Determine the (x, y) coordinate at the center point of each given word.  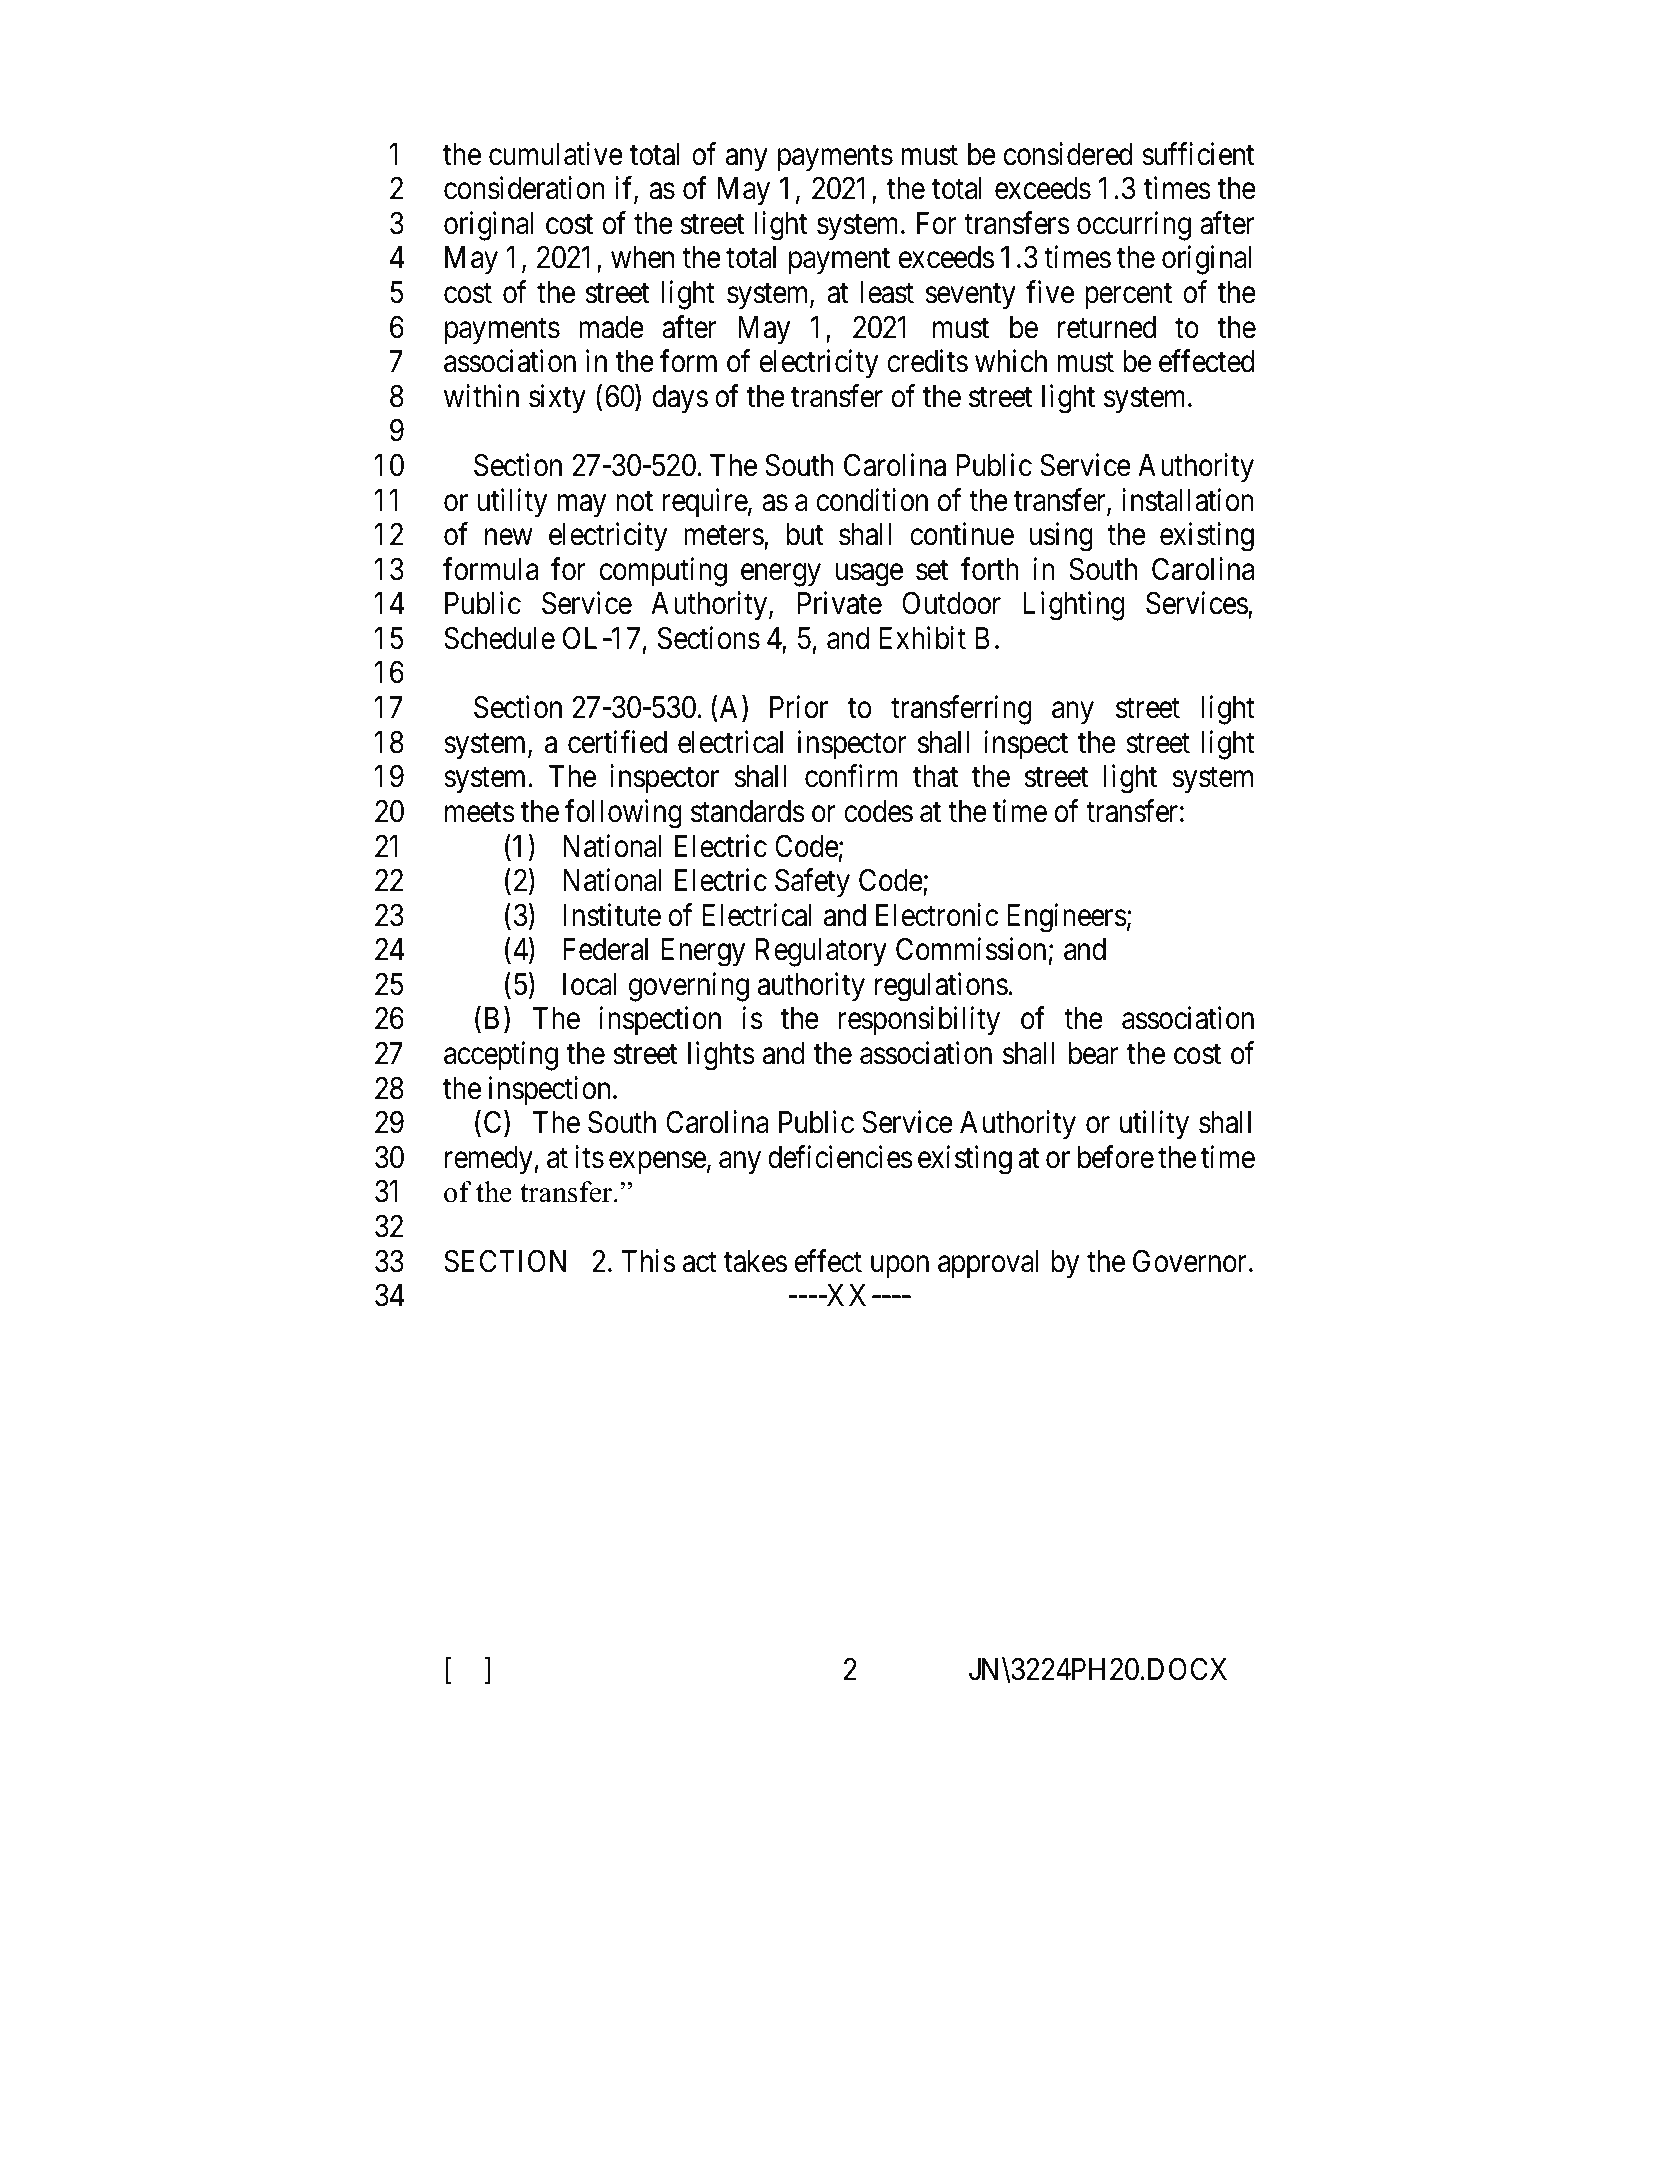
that (935, 776)
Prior (799, 707)
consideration (524, 188)
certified (617, 742)
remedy (490, 1160)
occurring (1134, 226)
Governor (1191, 1261)
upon (900, 1267)
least (887, 292)
